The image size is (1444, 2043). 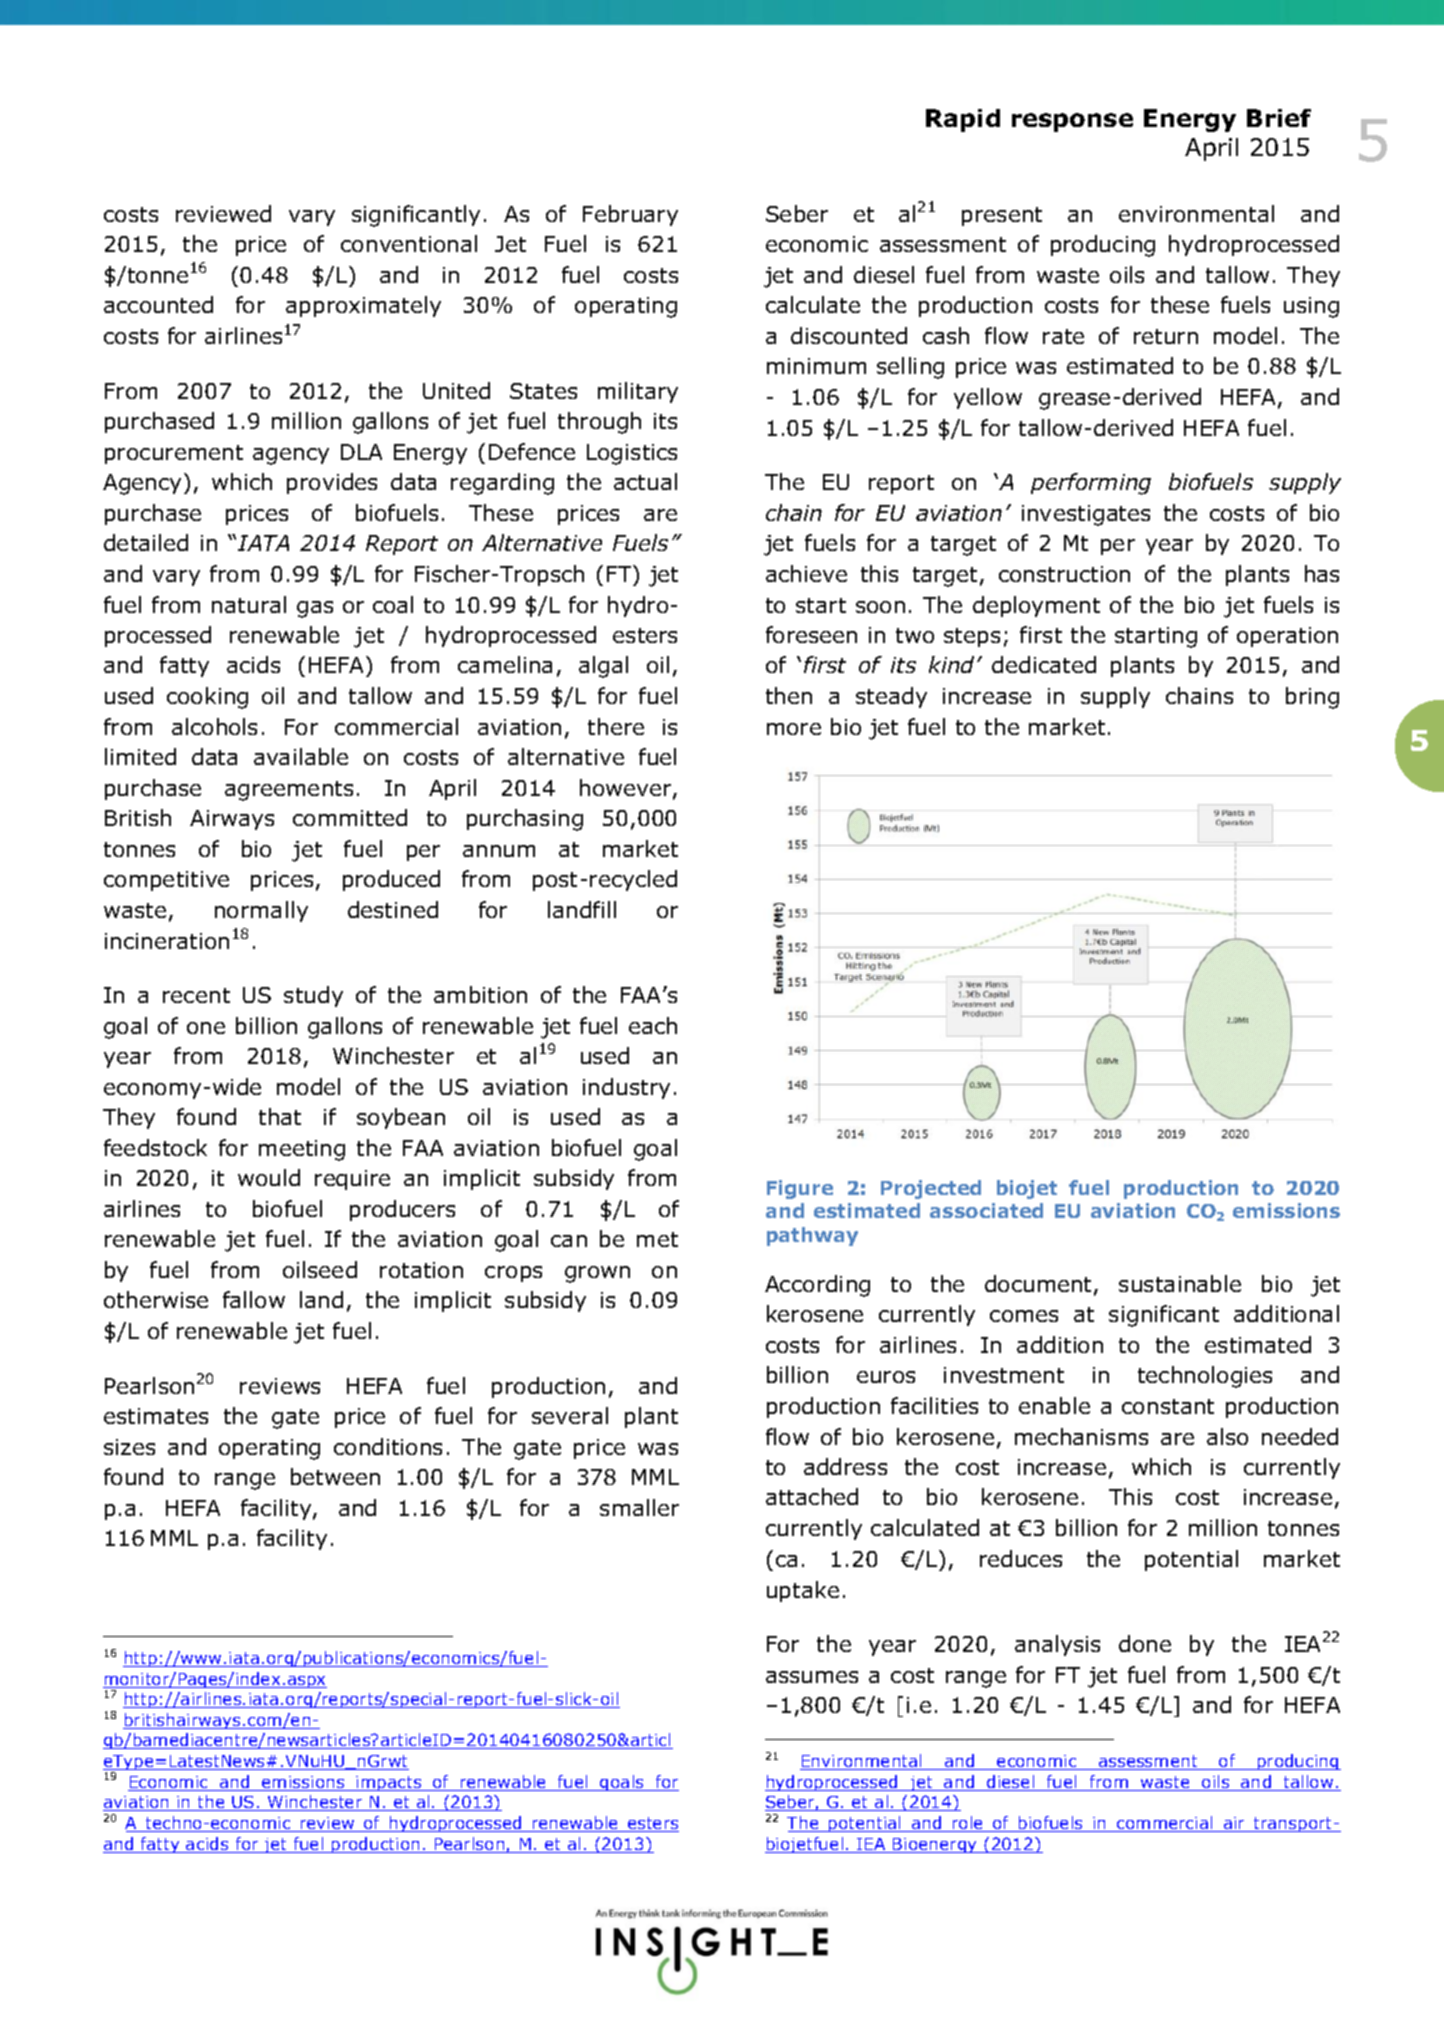 I want to click on then, so click(x=789, y=695).
